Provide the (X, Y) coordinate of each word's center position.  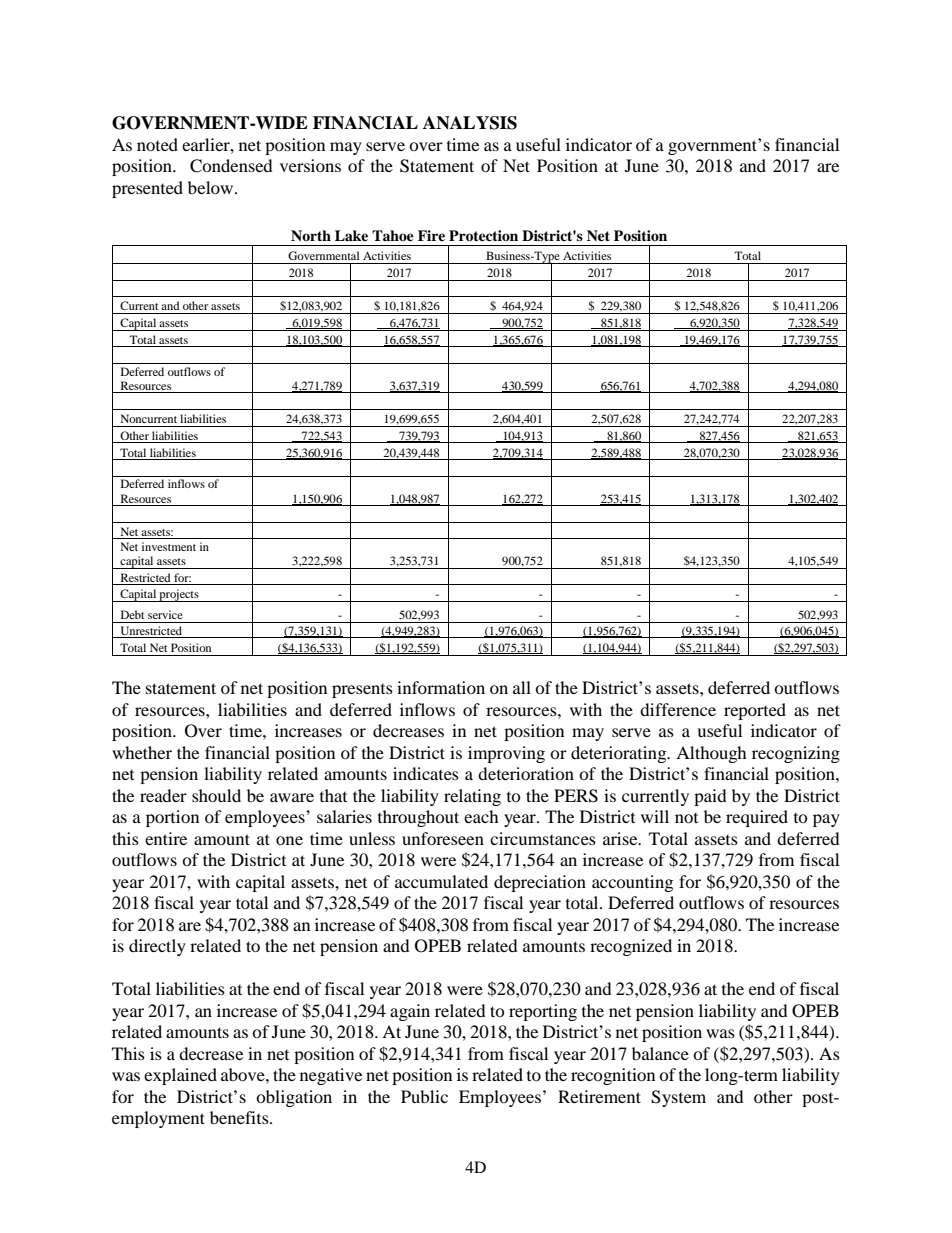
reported (755, 711)
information (441, 687)
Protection (483, 236)
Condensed (231, 166)
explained (180, 1076)
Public (424, 1096)
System (678, 1098)
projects (179, 595)
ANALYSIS (470, 123)
